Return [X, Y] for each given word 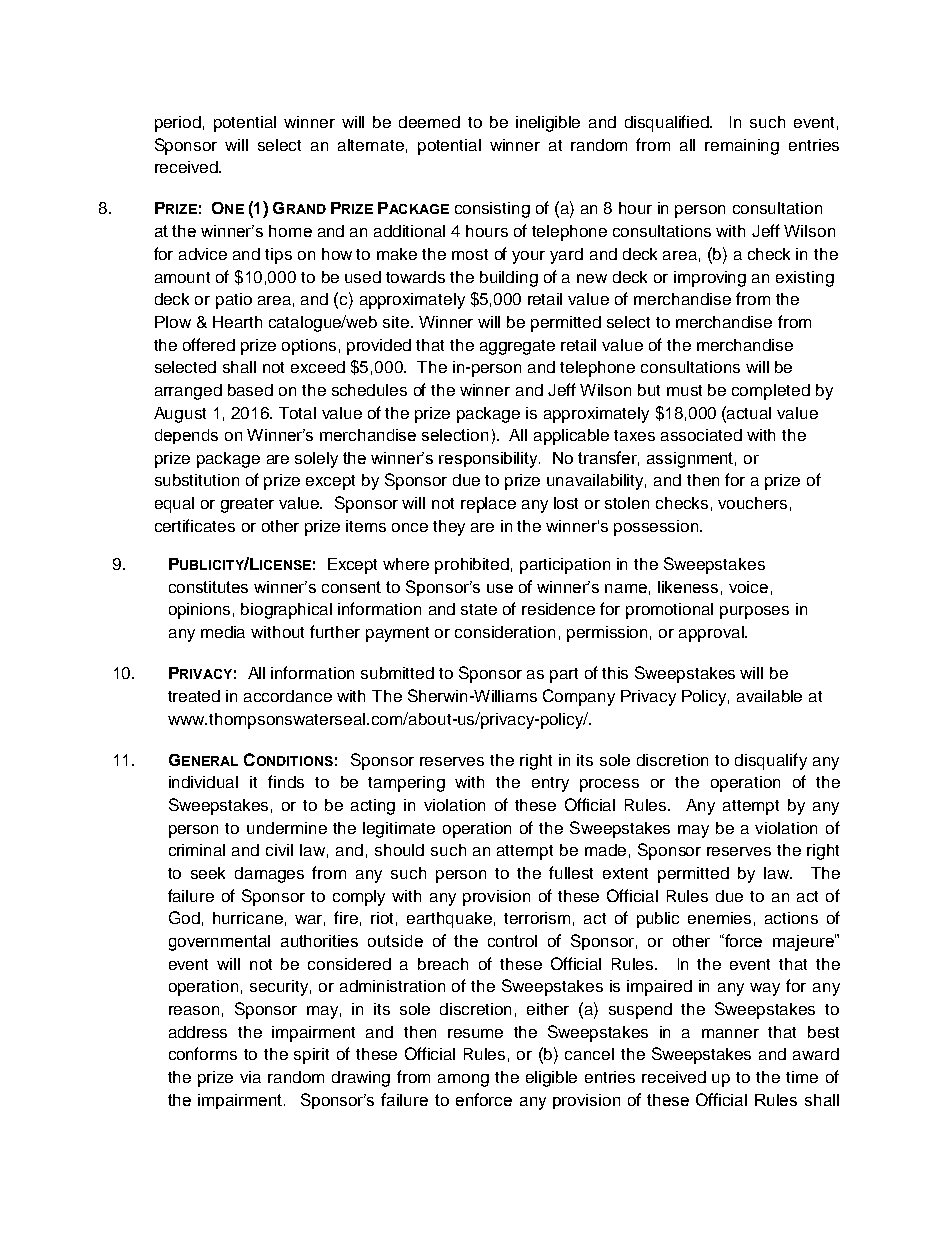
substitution [197, 480]
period [178, 124]
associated [701, 435]
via [250, 1077]
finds [286, 781]
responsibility [489, 460]
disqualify [771, 761]
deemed [429, 122]
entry [550, 784]
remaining [742, 147]
